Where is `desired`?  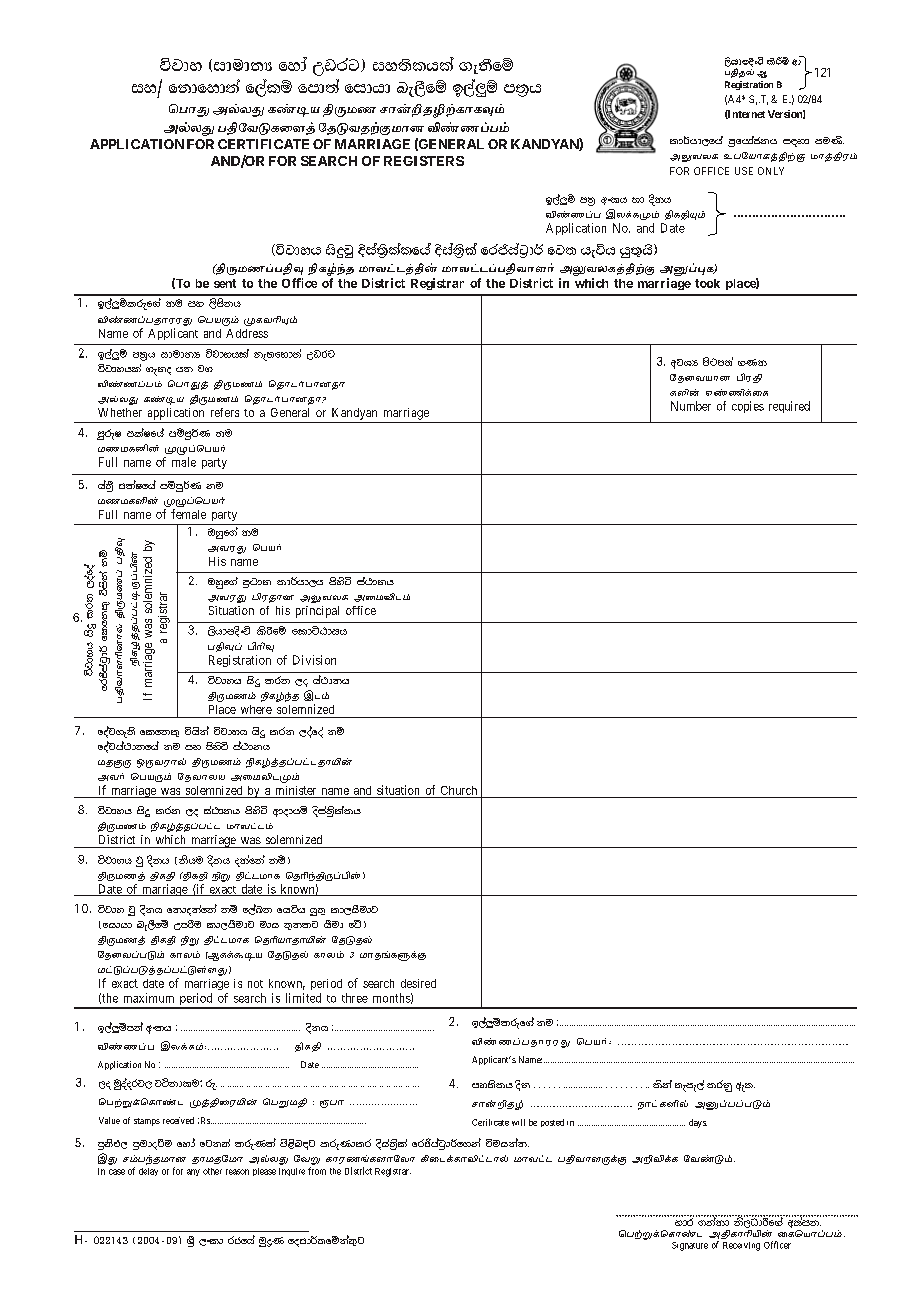
desired is located at coordinates (418, 983).
